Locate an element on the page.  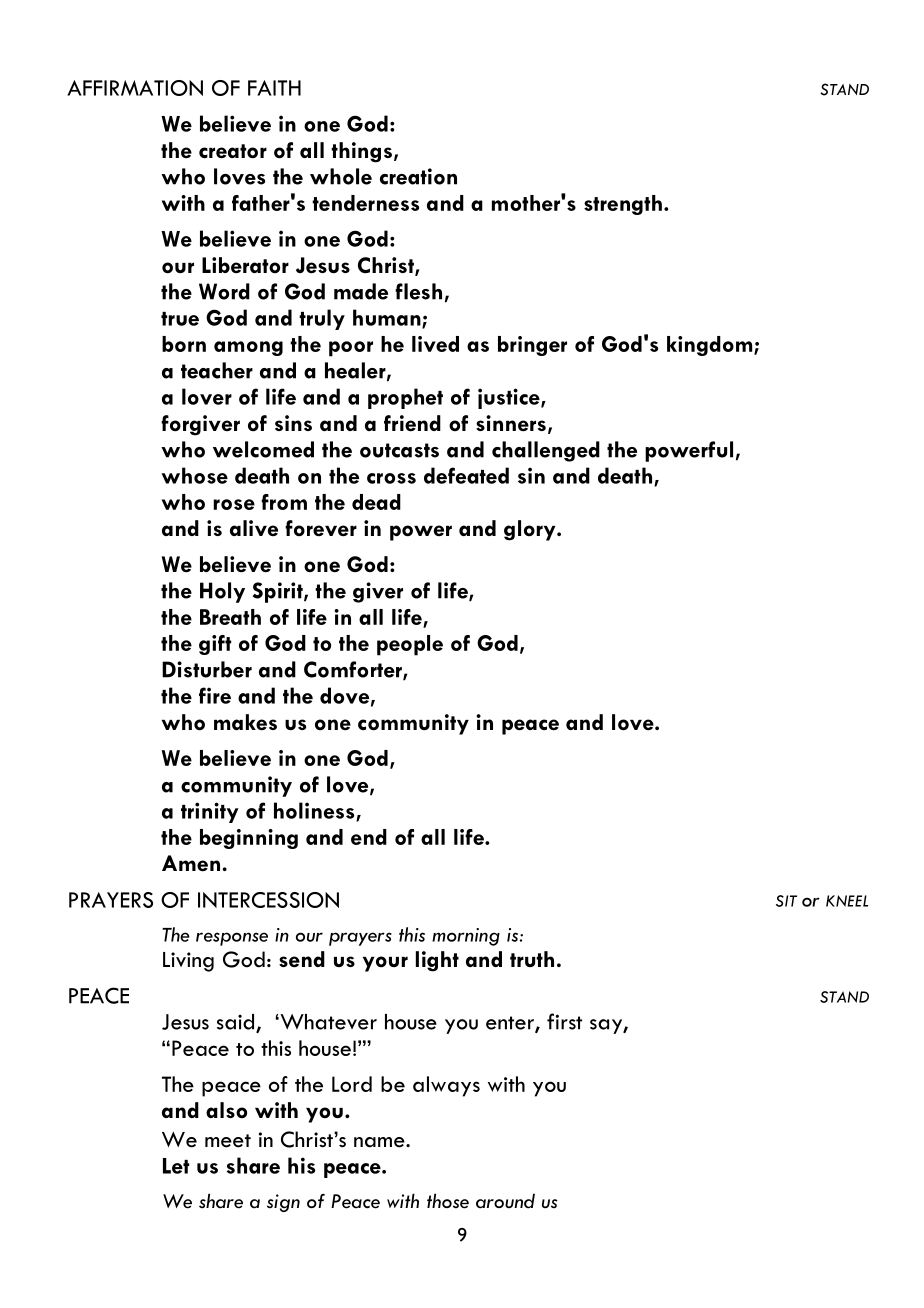
creator is located at coordinates (233, 151).
